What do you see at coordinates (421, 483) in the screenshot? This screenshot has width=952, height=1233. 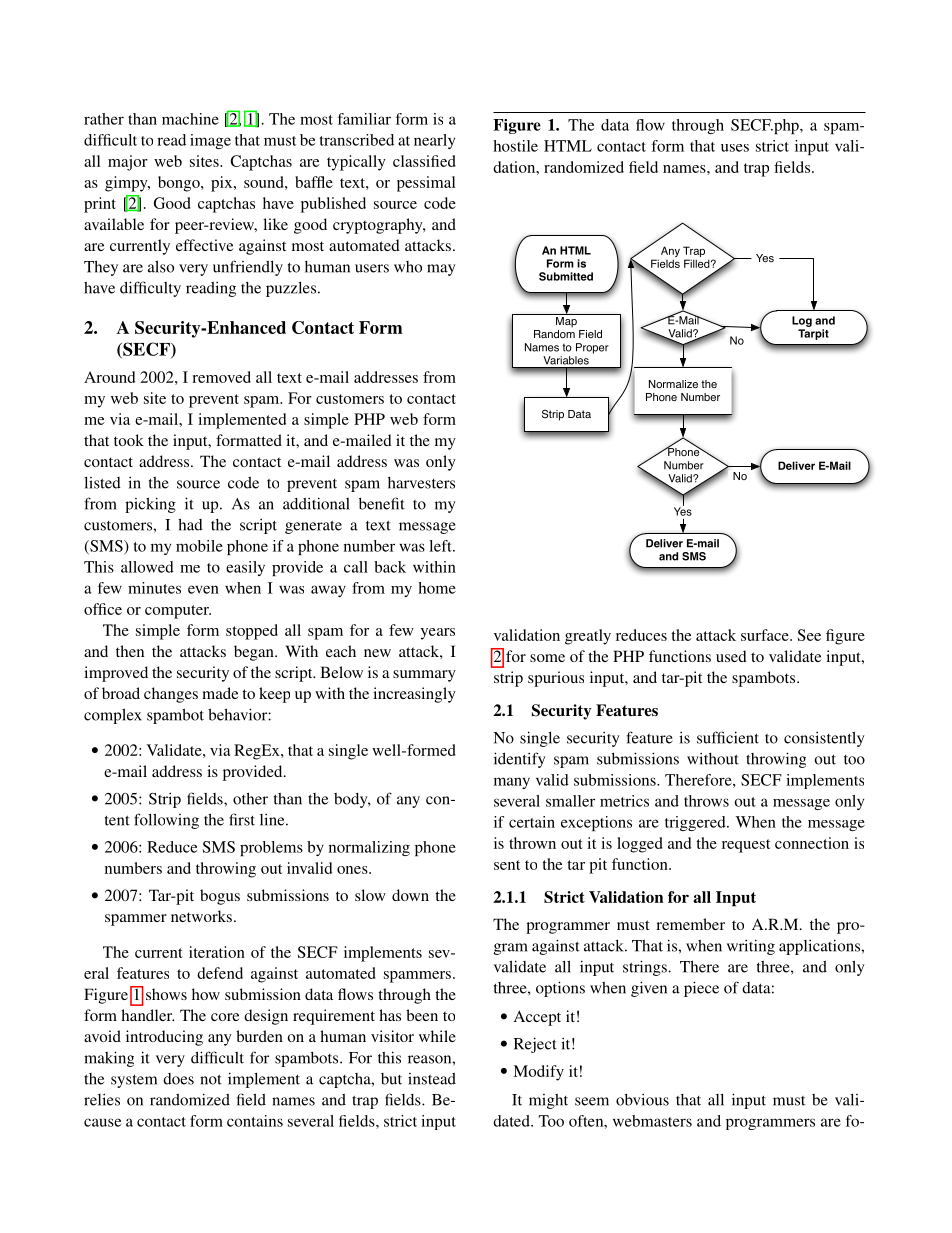 I see `harvesters` at bounding box center [421, 483].
